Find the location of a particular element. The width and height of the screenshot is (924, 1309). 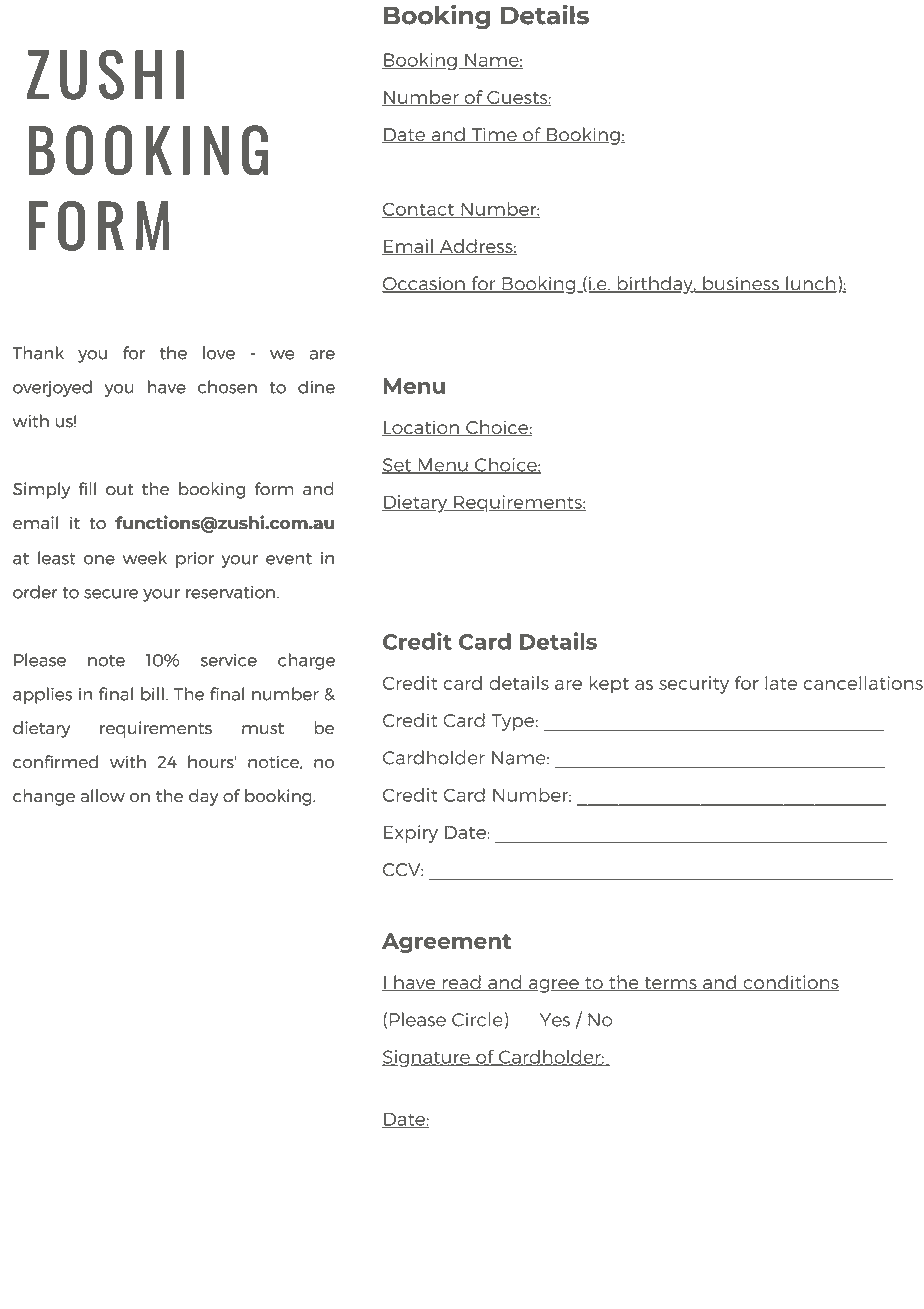

conditions is located at coordinates (790, 983).
